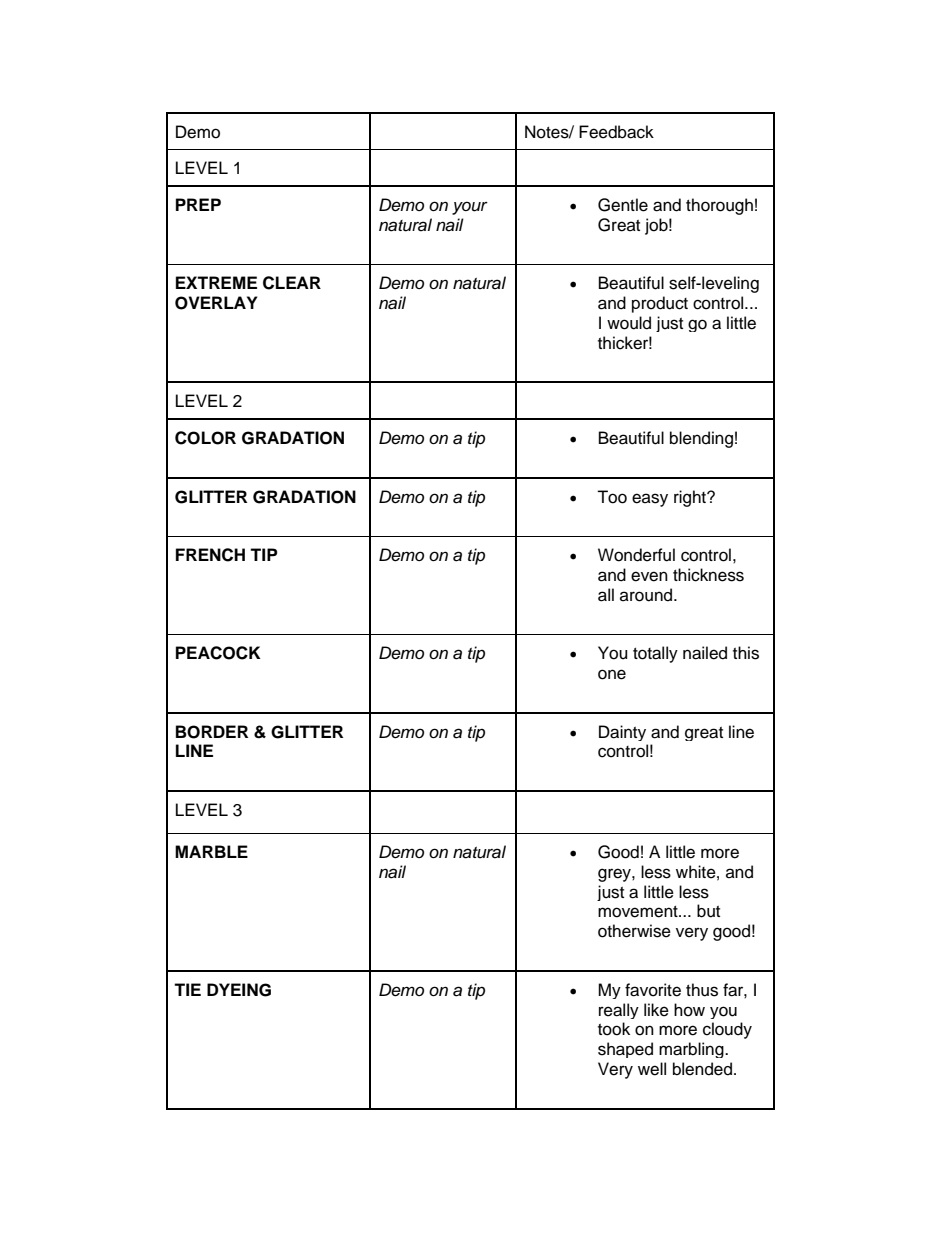 The image size is (952, 1233). Describe the element at coordinates (470, 208) in the screenshot. I see `your` at that location.
